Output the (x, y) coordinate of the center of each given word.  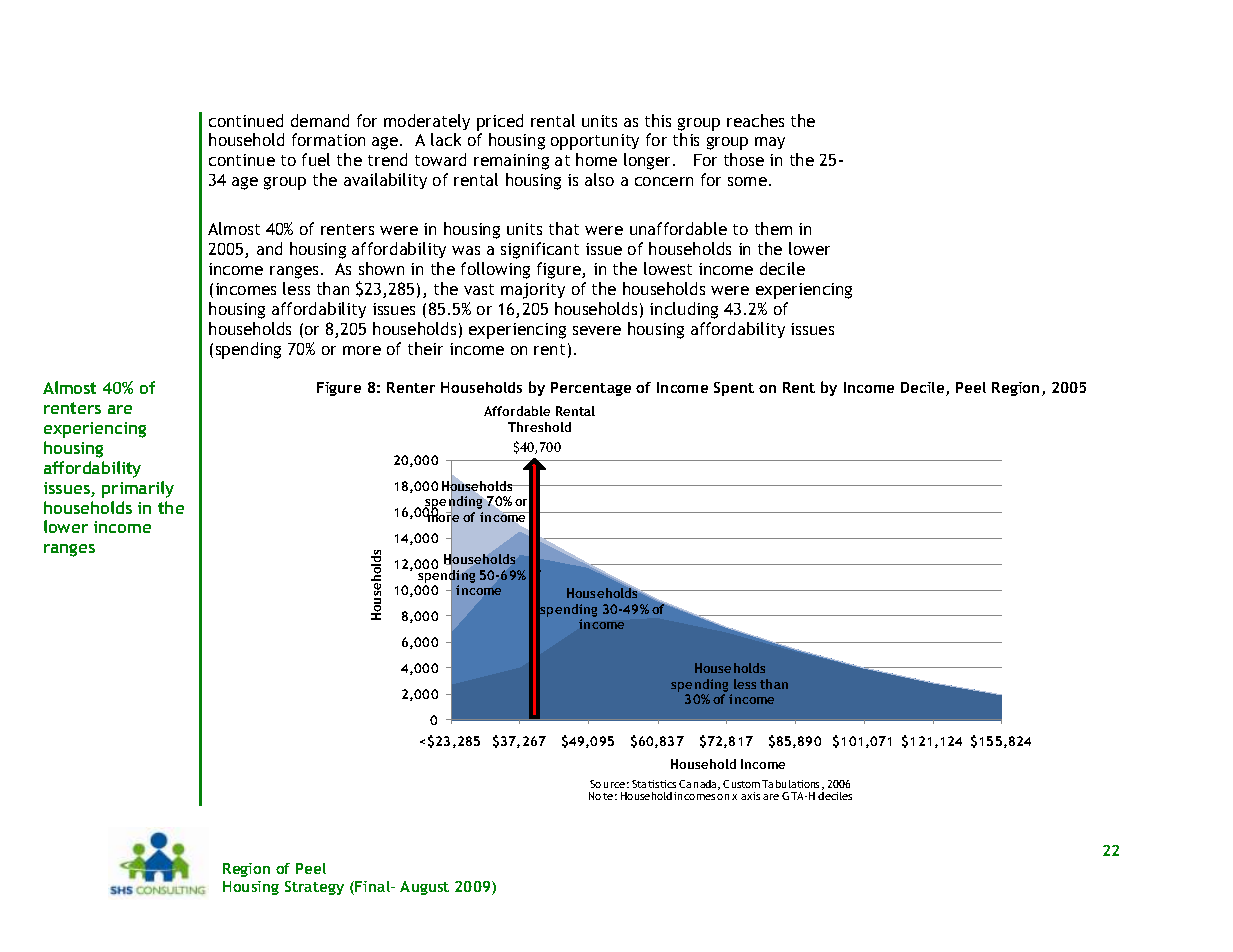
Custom (741, 784)
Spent (734, 389)
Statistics (654, 784)
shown (381, 268)
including (684, 310)
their (425, 348)
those (744, 159)
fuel (316, 159)
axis (750, 796)
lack (446, 139)
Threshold (539, 427)
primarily (138, 489)
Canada (699, 785)
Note (601, 796)
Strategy (314, 888)
